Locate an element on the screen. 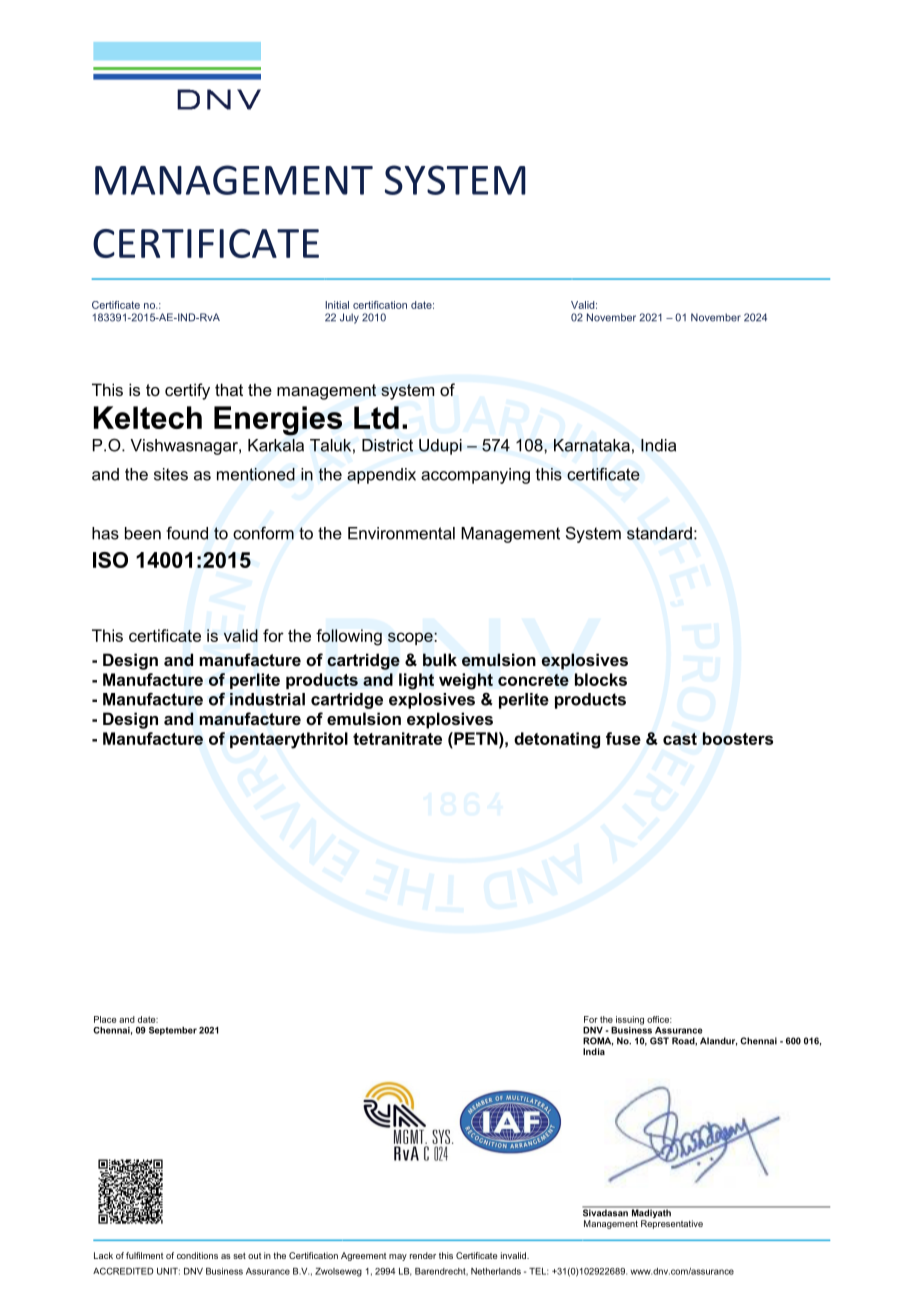  light is located at coordinates (416, 681).
